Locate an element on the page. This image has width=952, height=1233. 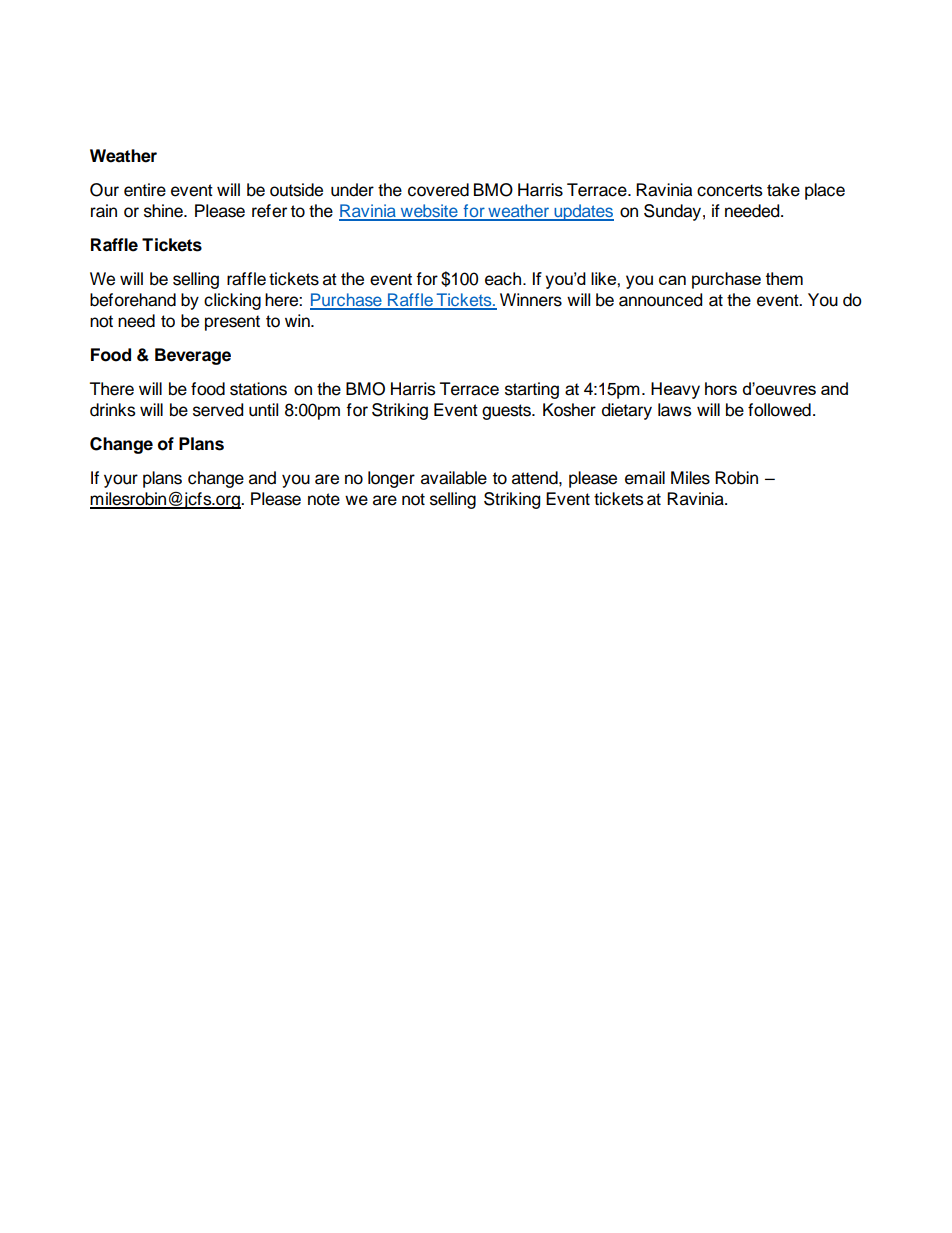
email is located at coordinates (645, 478).
